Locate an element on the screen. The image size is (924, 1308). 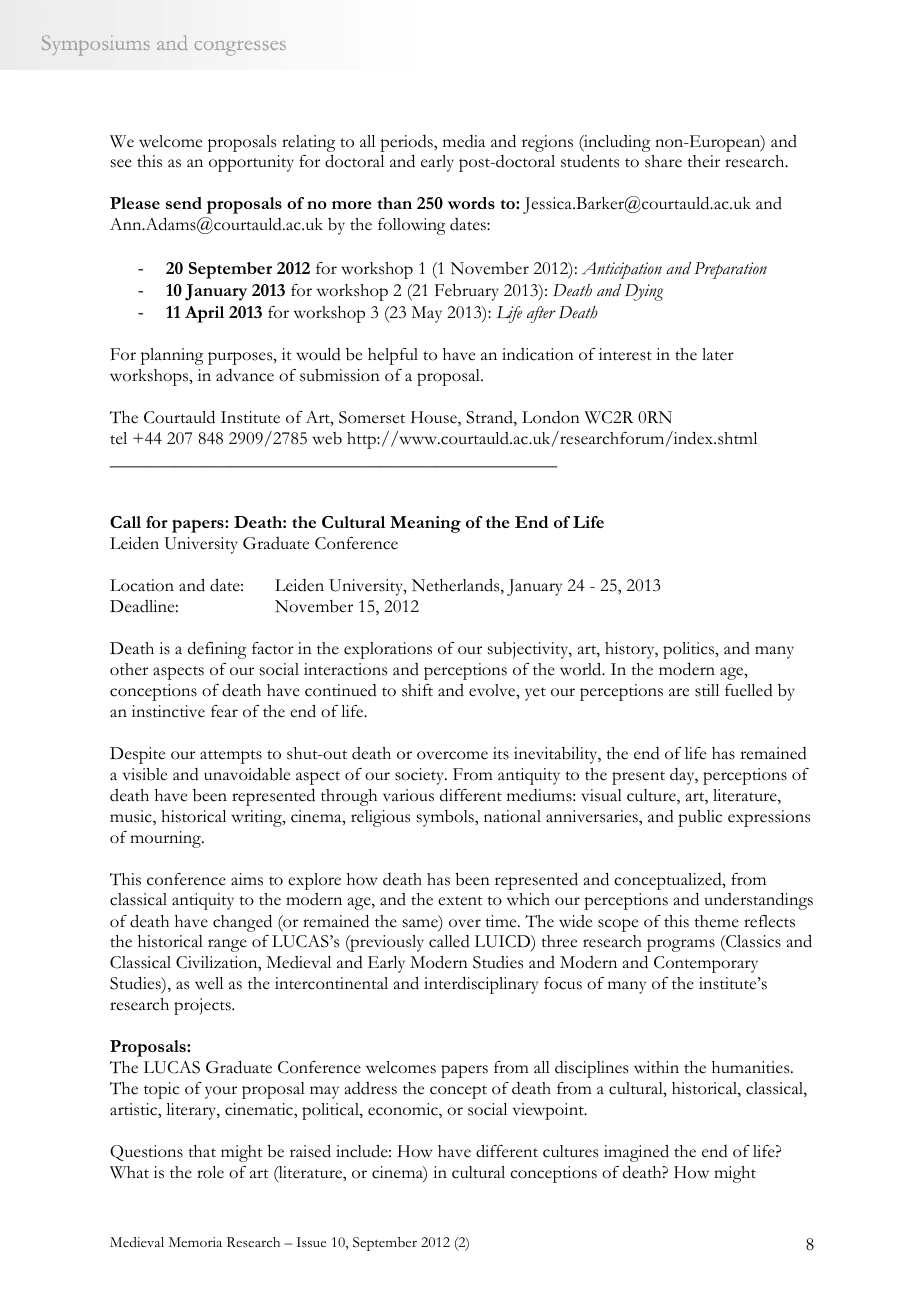
still is located at coordinates (707, 690).
